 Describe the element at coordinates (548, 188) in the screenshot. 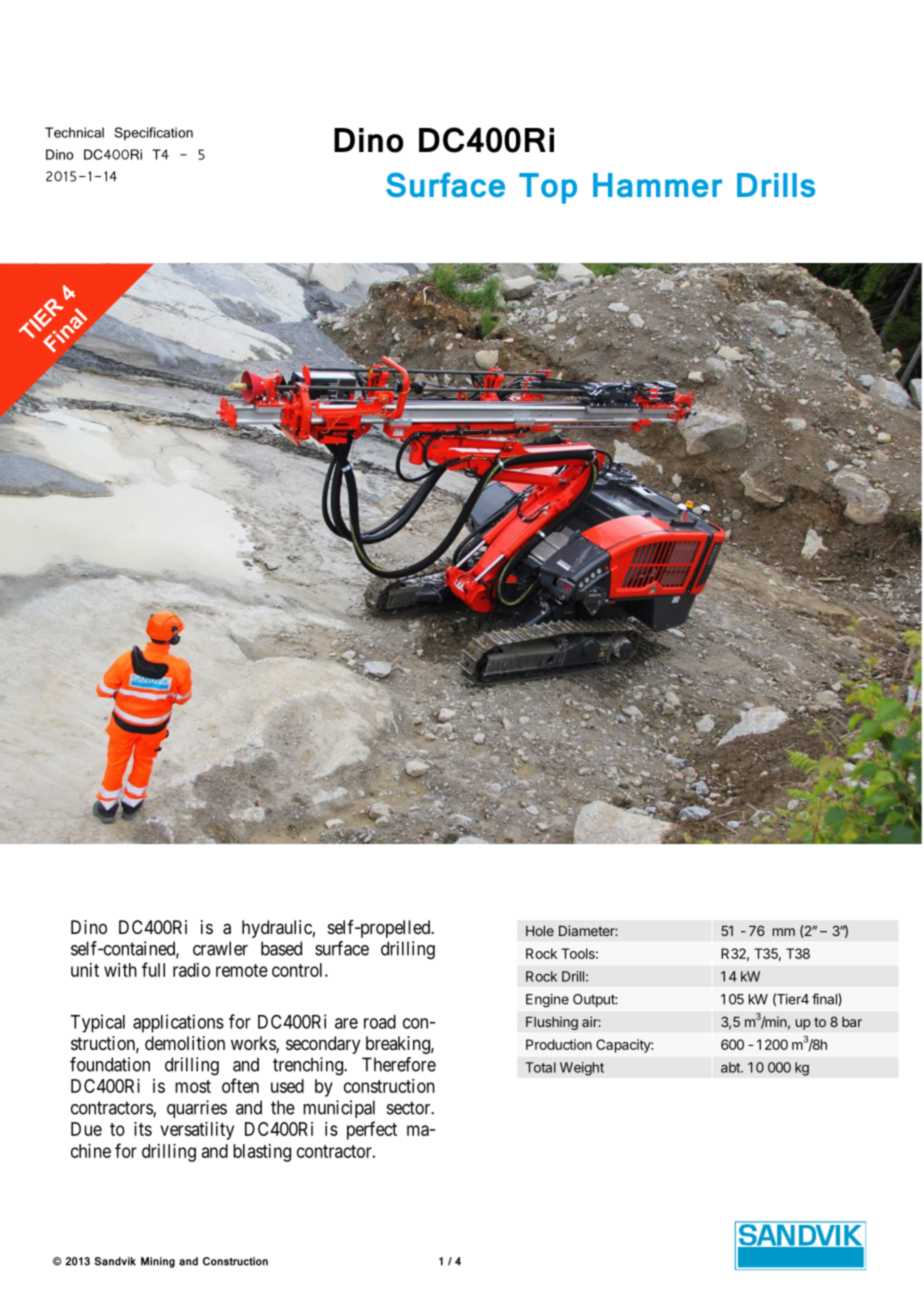

I see `Top` at that location.
